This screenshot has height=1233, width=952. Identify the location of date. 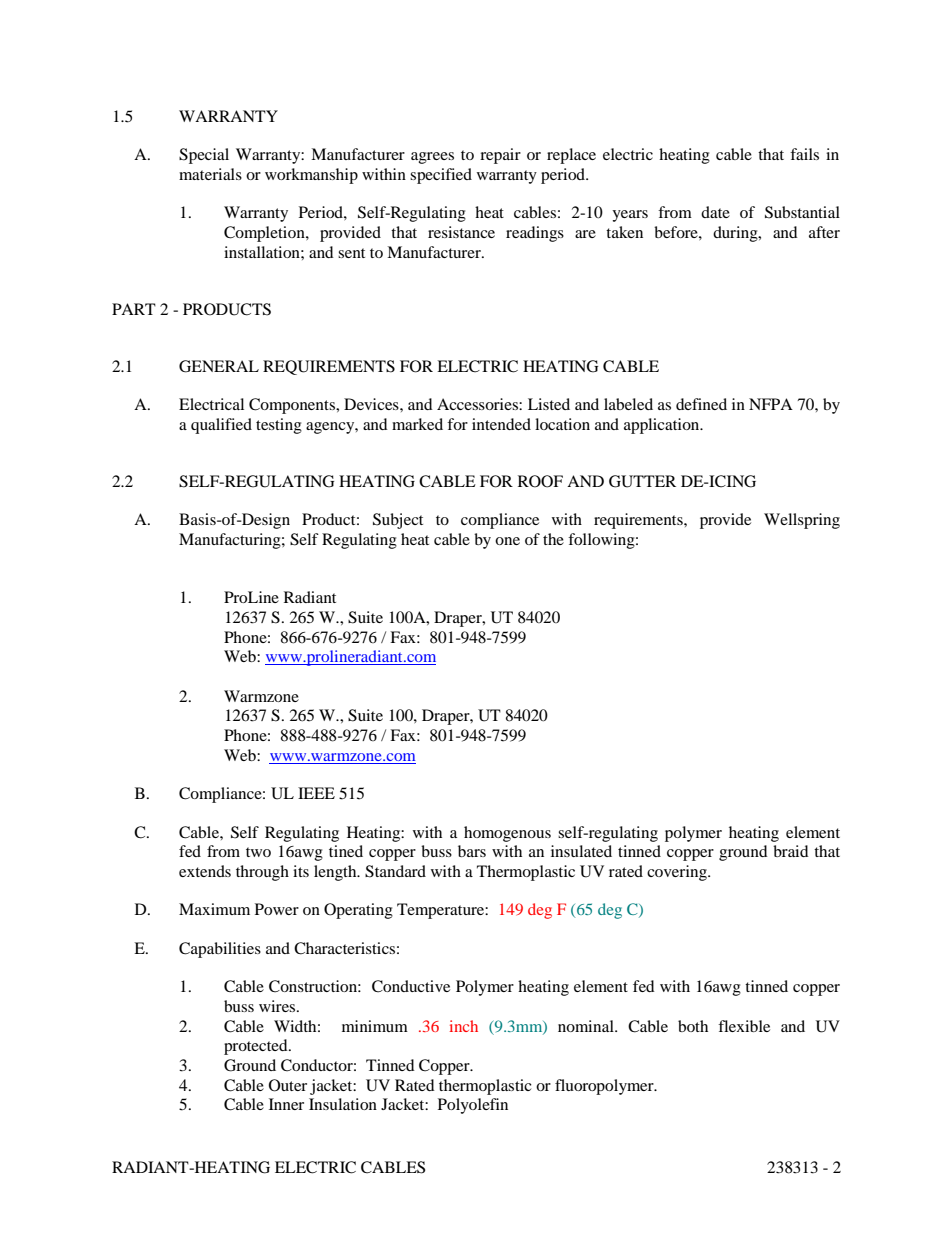
(715, 212).
